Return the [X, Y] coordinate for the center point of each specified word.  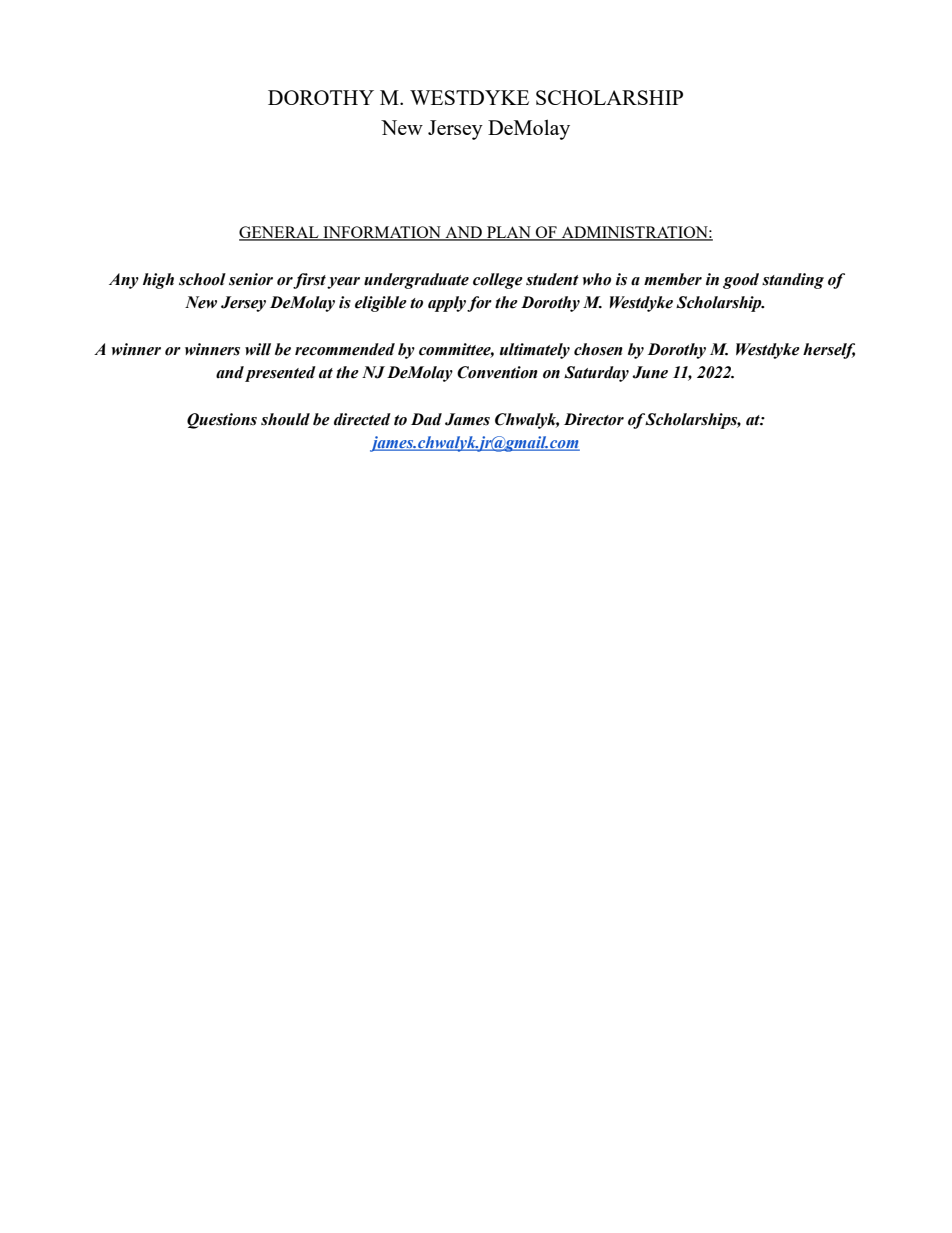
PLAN [509, 233]
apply [447, 304]
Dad [426, 419]
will [258, 349]
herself [829, 351]
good [741, 281]
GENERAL [280, 233]
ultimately [535, 351]
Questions [222, 421]
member [673, 279]
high [158, 281]
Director [594, 419]
